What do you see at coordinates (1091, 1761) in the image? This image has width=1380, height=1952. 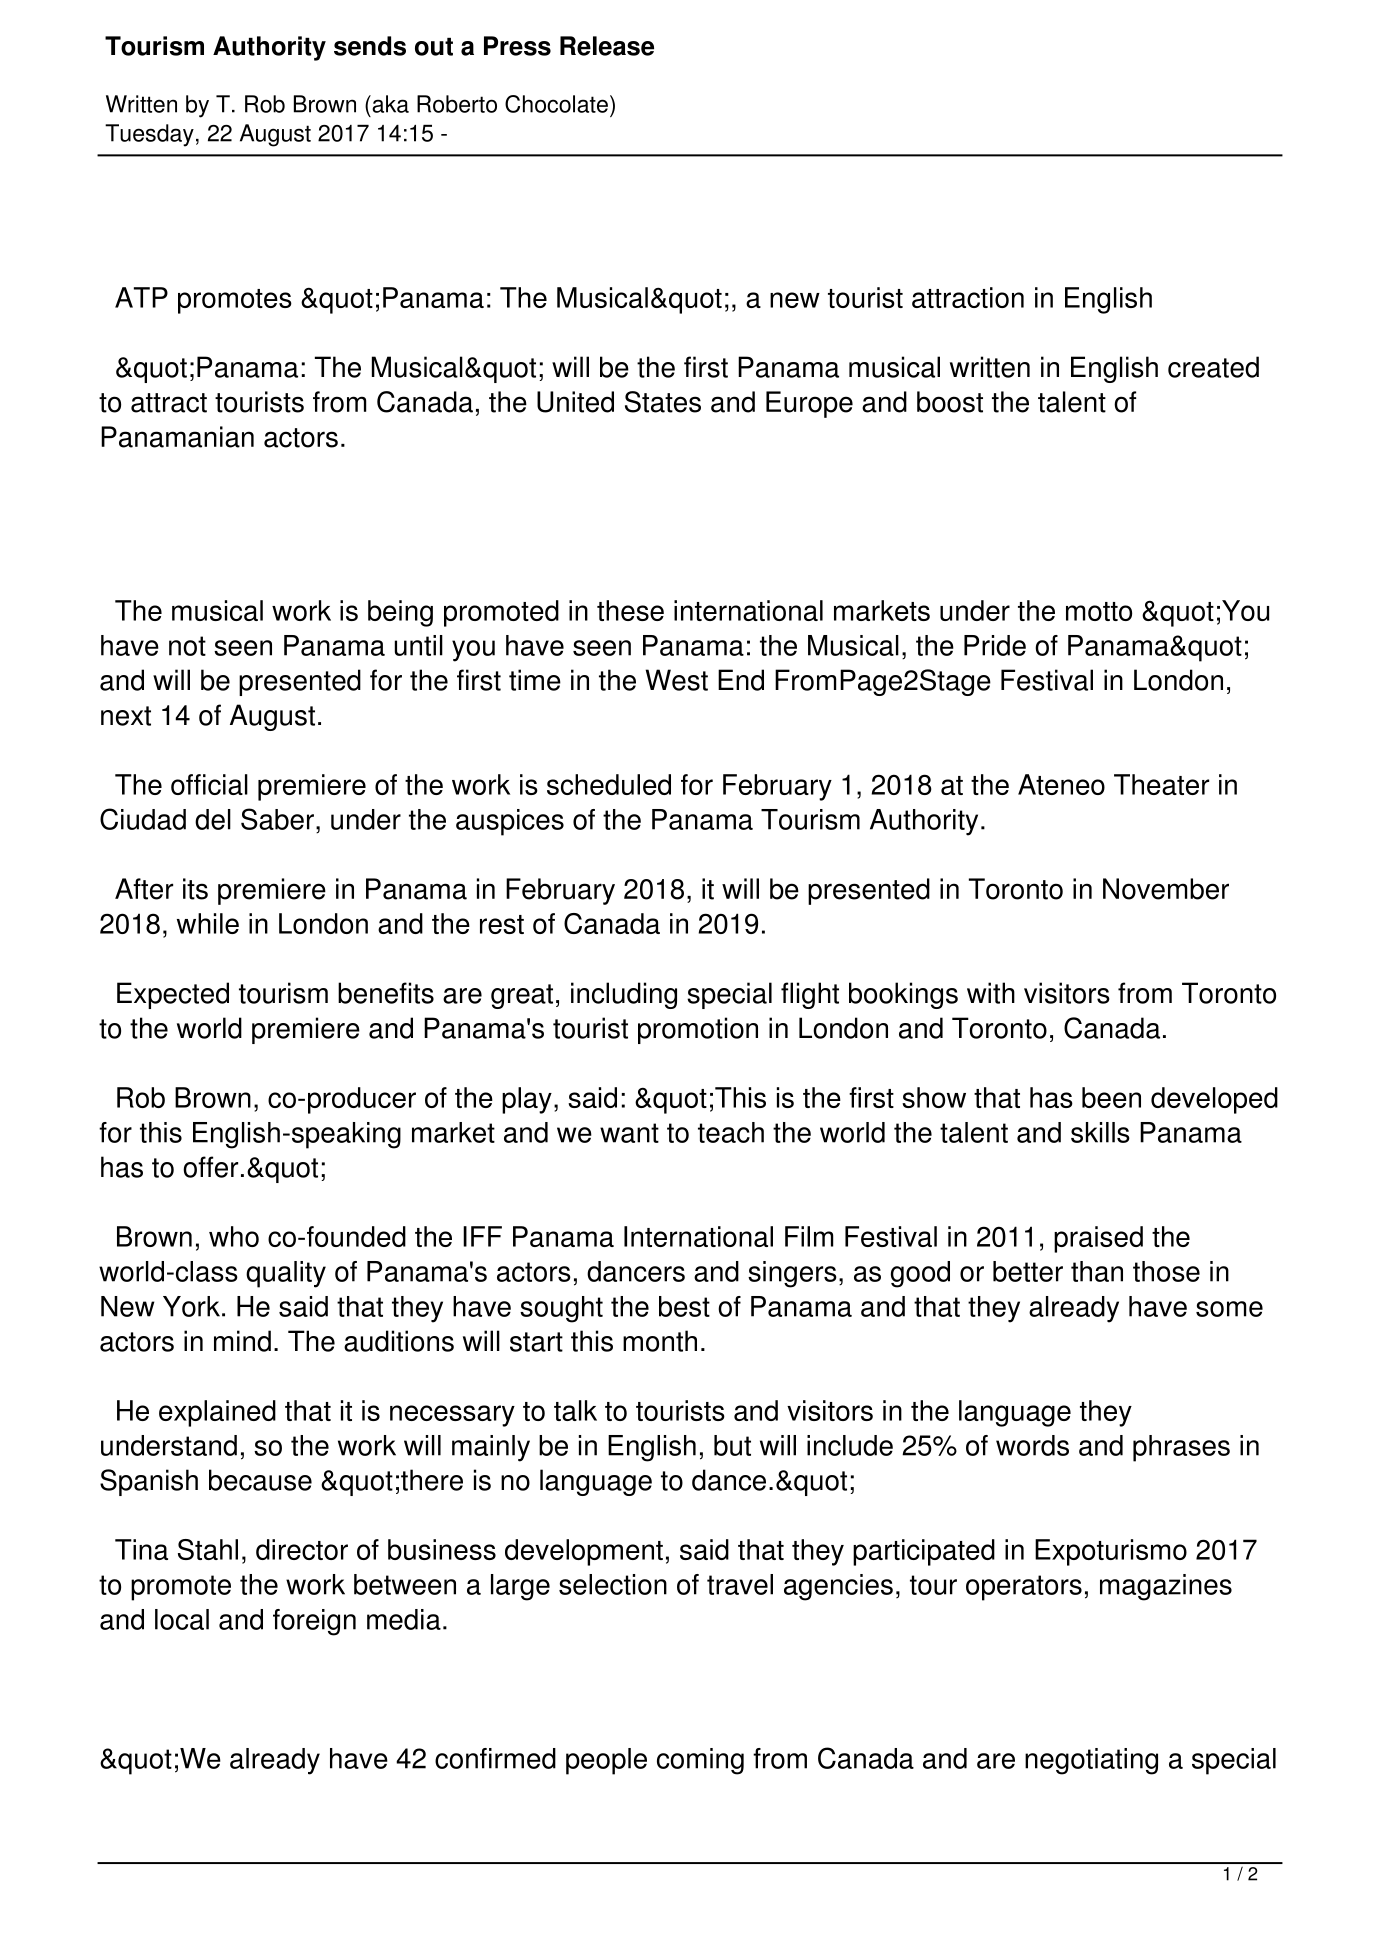 I see `negotiating` at bounding box center [1091, 1761].
